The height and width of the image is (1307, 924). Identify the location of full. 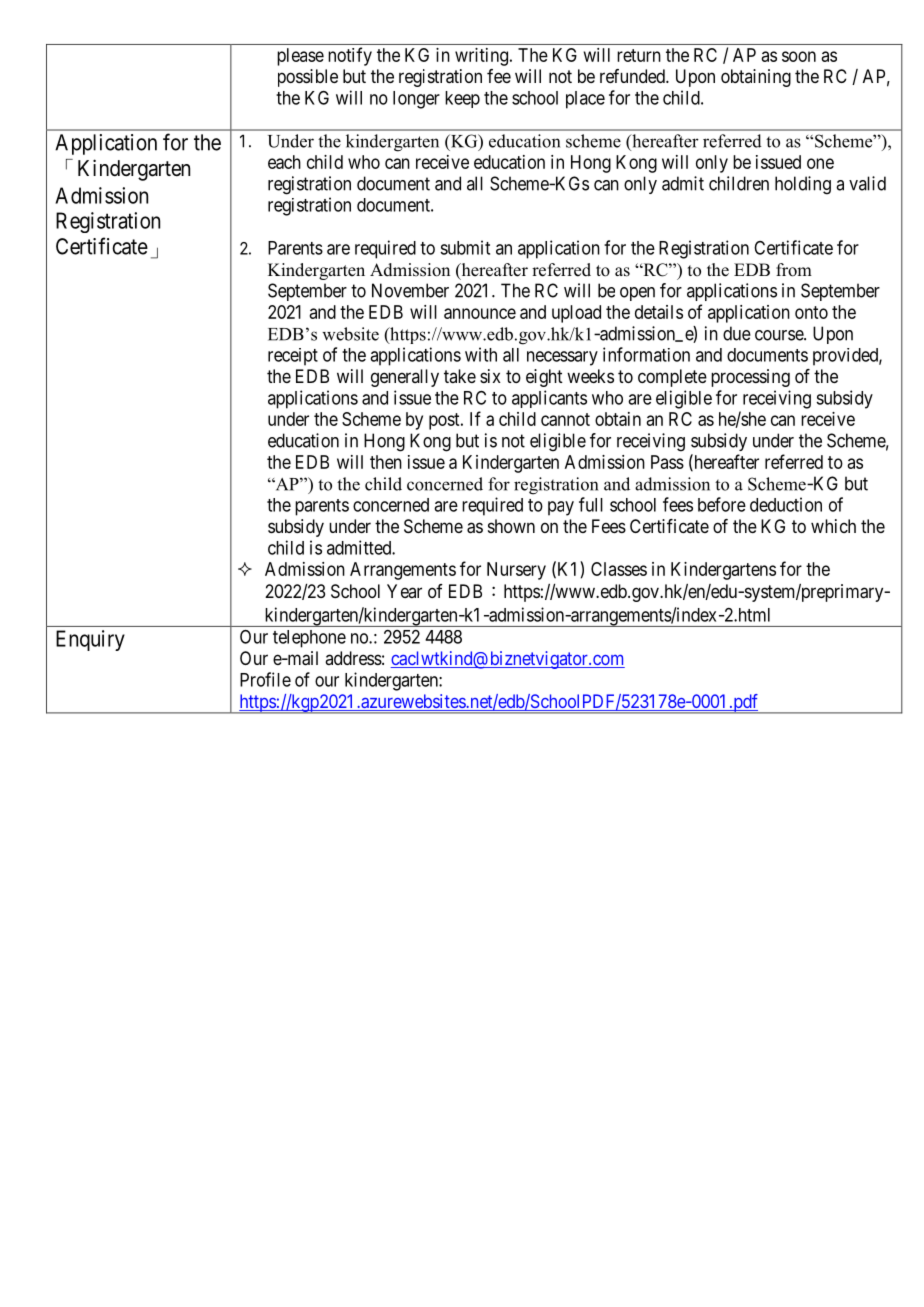
(591, 504).
